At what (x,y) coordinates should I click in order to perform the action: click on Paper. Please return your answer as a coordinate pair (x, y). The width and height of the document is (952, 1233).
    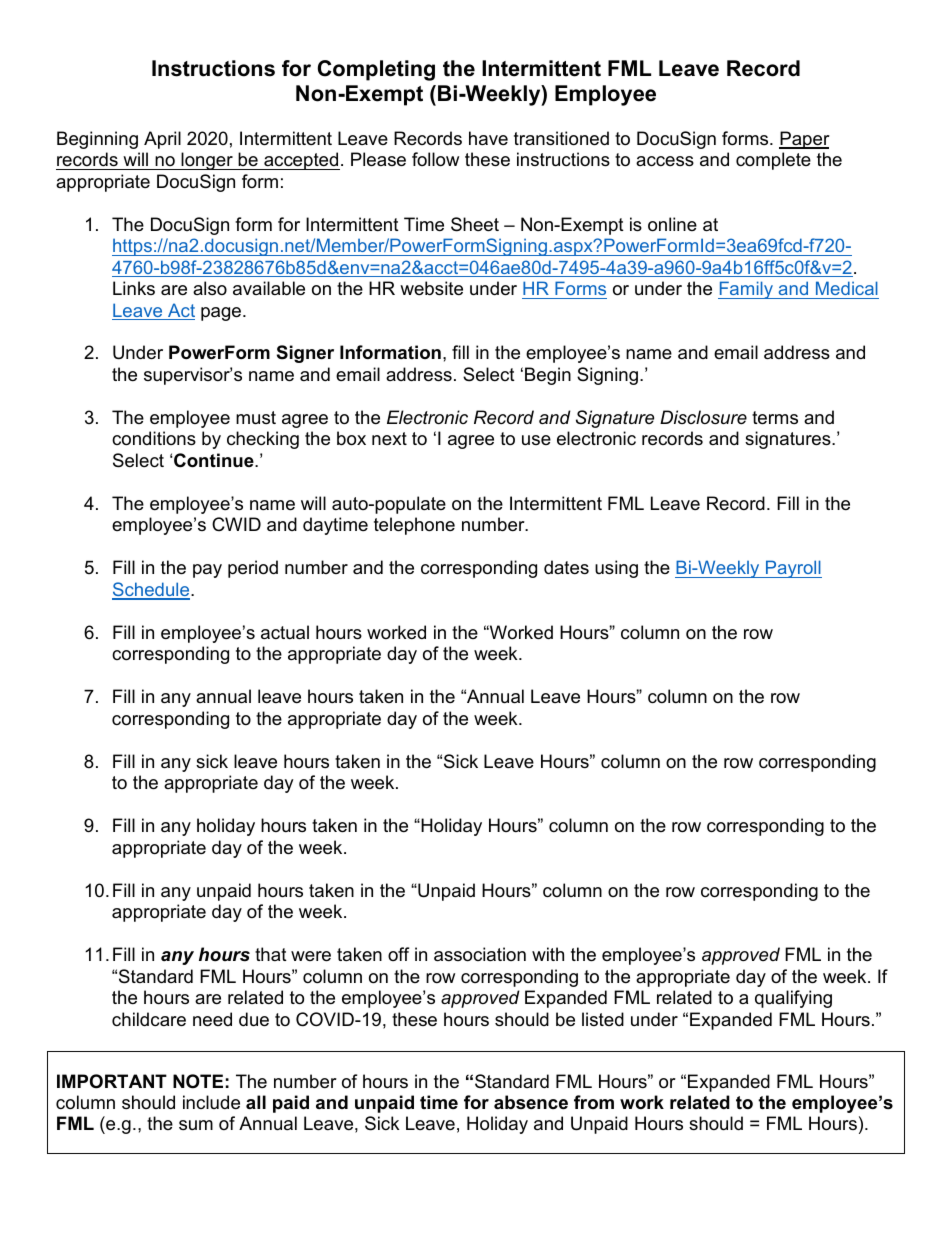
    Looking at the image, I should click on (804, 140).
